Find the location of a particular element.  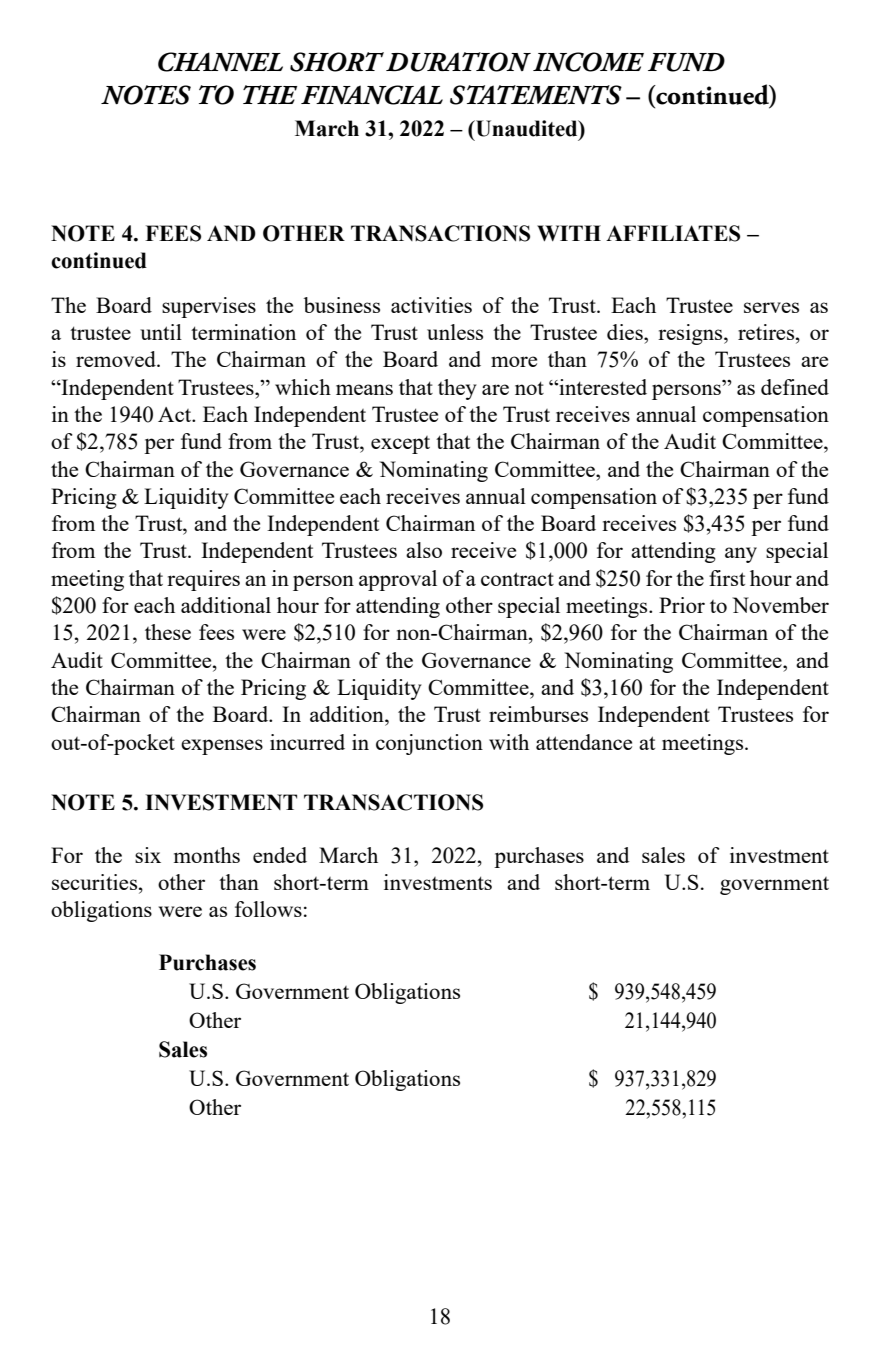

requires is located at coordinates (203, 580).
